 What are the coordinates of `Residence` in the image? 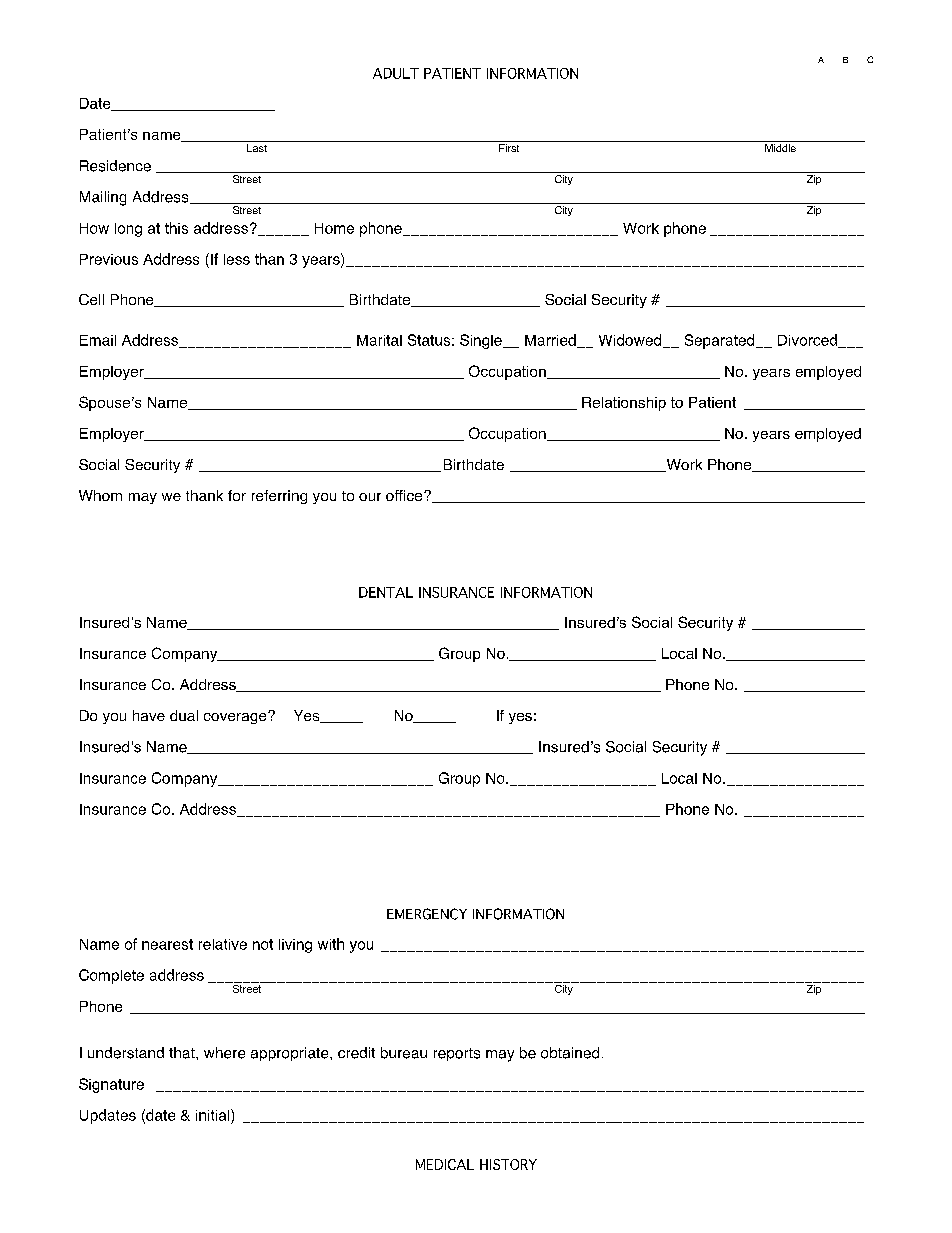 It's located at (115, 166).
